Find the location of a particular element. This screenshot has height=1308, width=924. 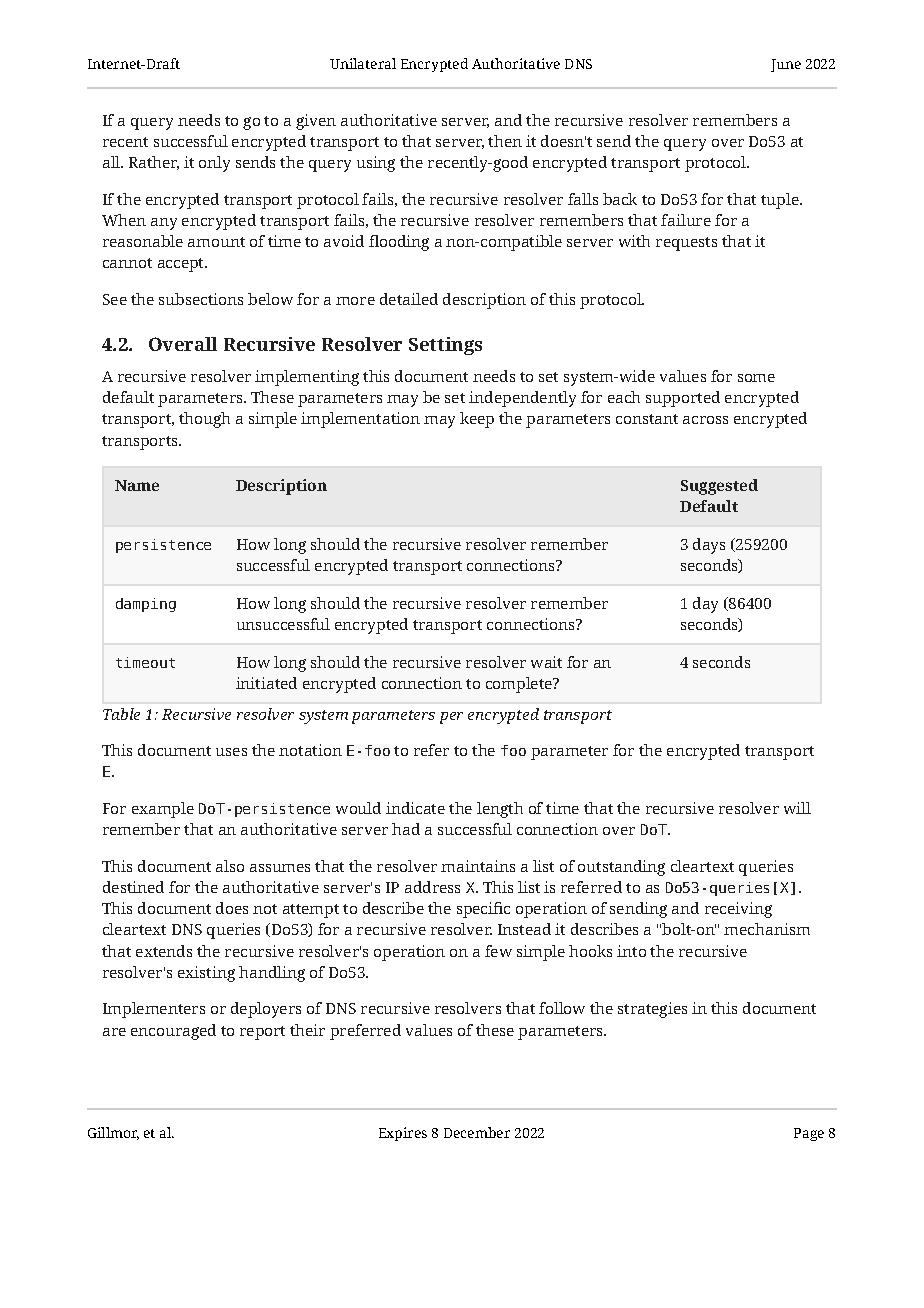

June is located at coordinates (786, 65).
